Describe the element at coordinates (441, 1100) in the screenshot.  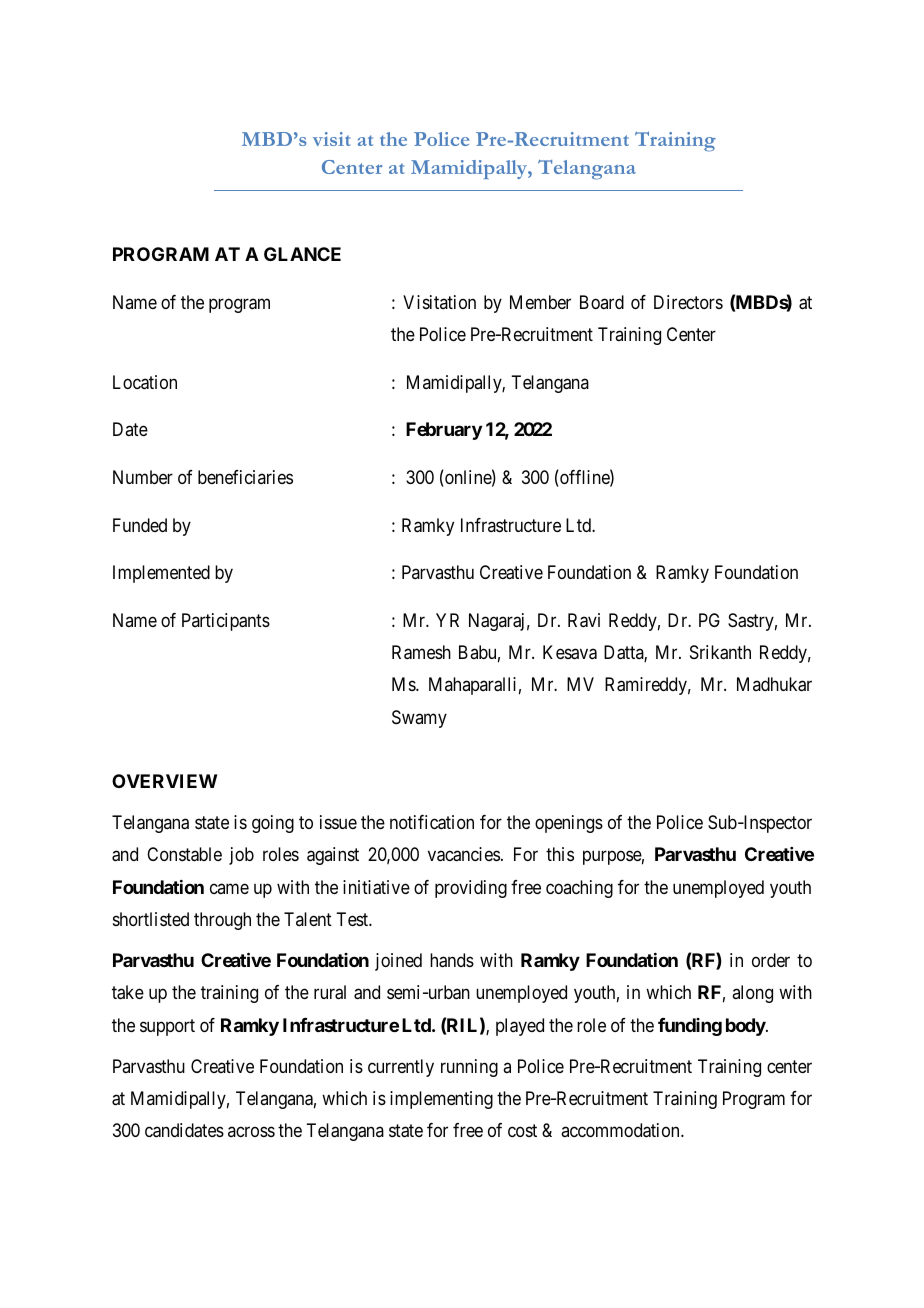
I see `implementing` at that location.
